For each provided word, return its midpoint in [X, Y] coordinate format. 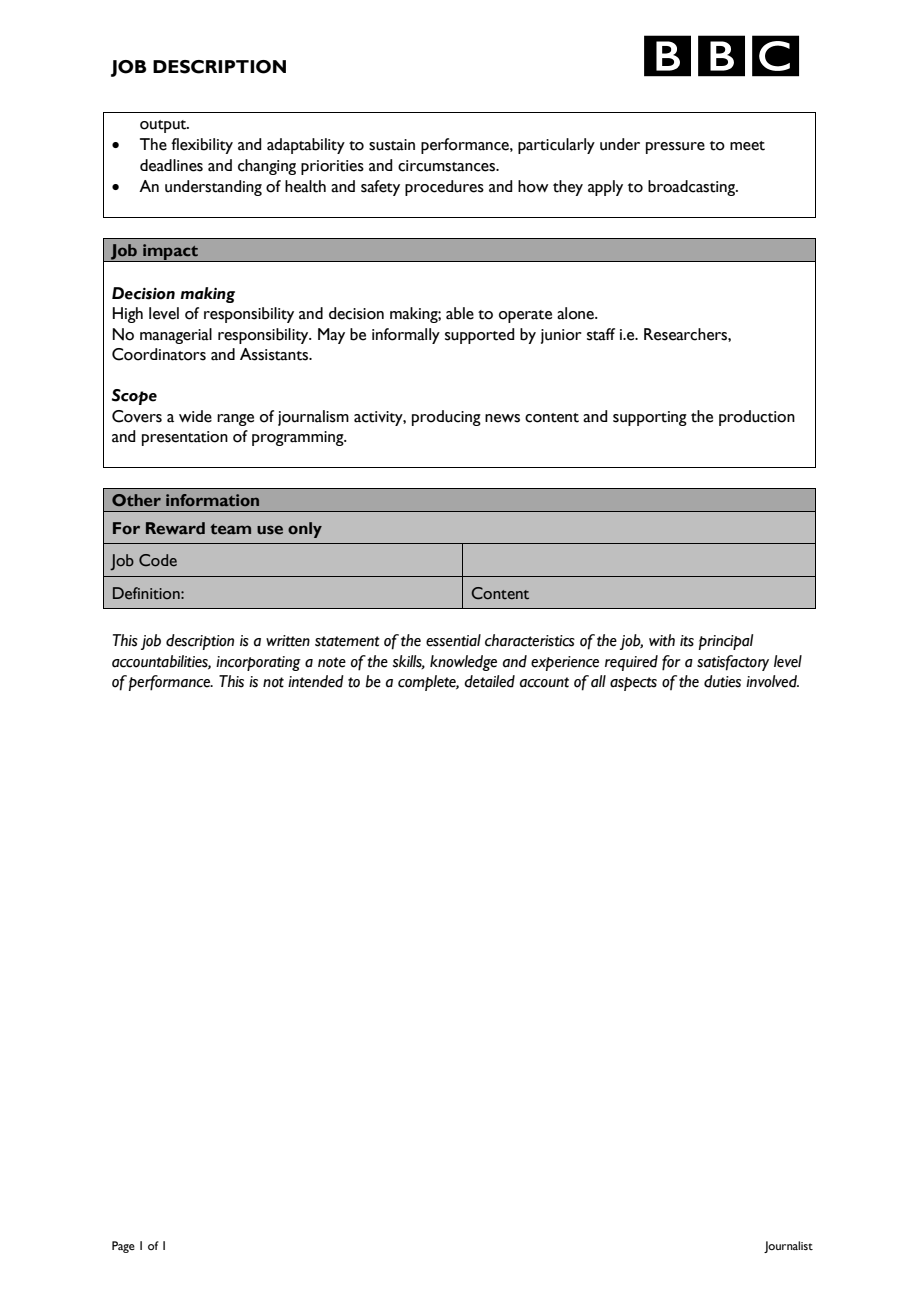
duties [722, 681]
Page [123, 1247]
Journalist [788, 1247]
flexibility [202, 146]
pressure [675, 148]
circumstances [447, 166]
